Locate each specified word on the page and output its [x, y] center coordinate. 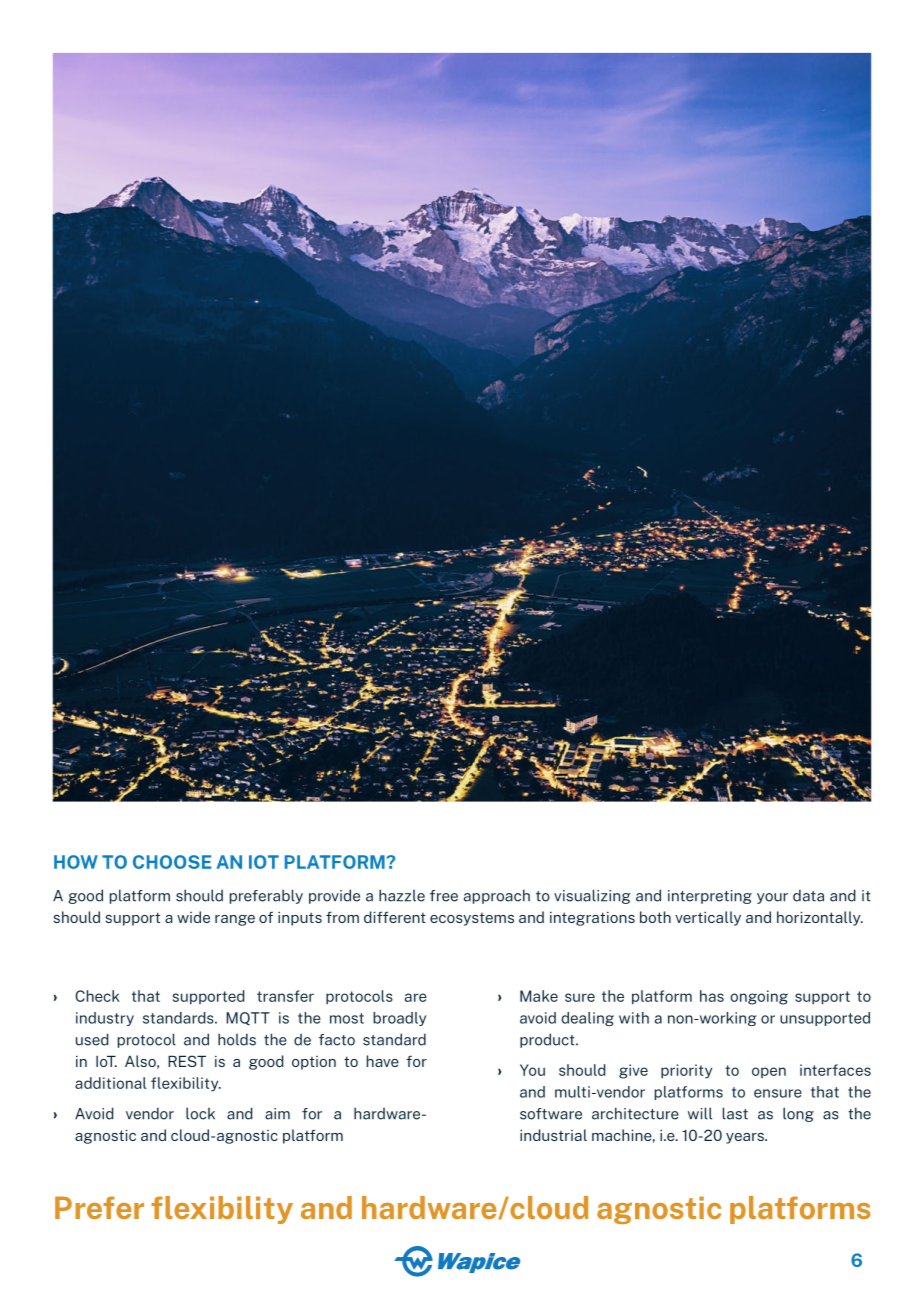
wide [193, 917]
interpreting [710, 897]
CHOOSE [172, 862]
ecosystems [472, 919]
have [383, 1061]
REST [187, 1061]
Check [97, 996]
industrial [553, 1135]
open [769, 1072]
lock [200, 1113]
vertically [708, 918]
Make [539, 996]
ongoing [759, 997]
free [444, 896]
